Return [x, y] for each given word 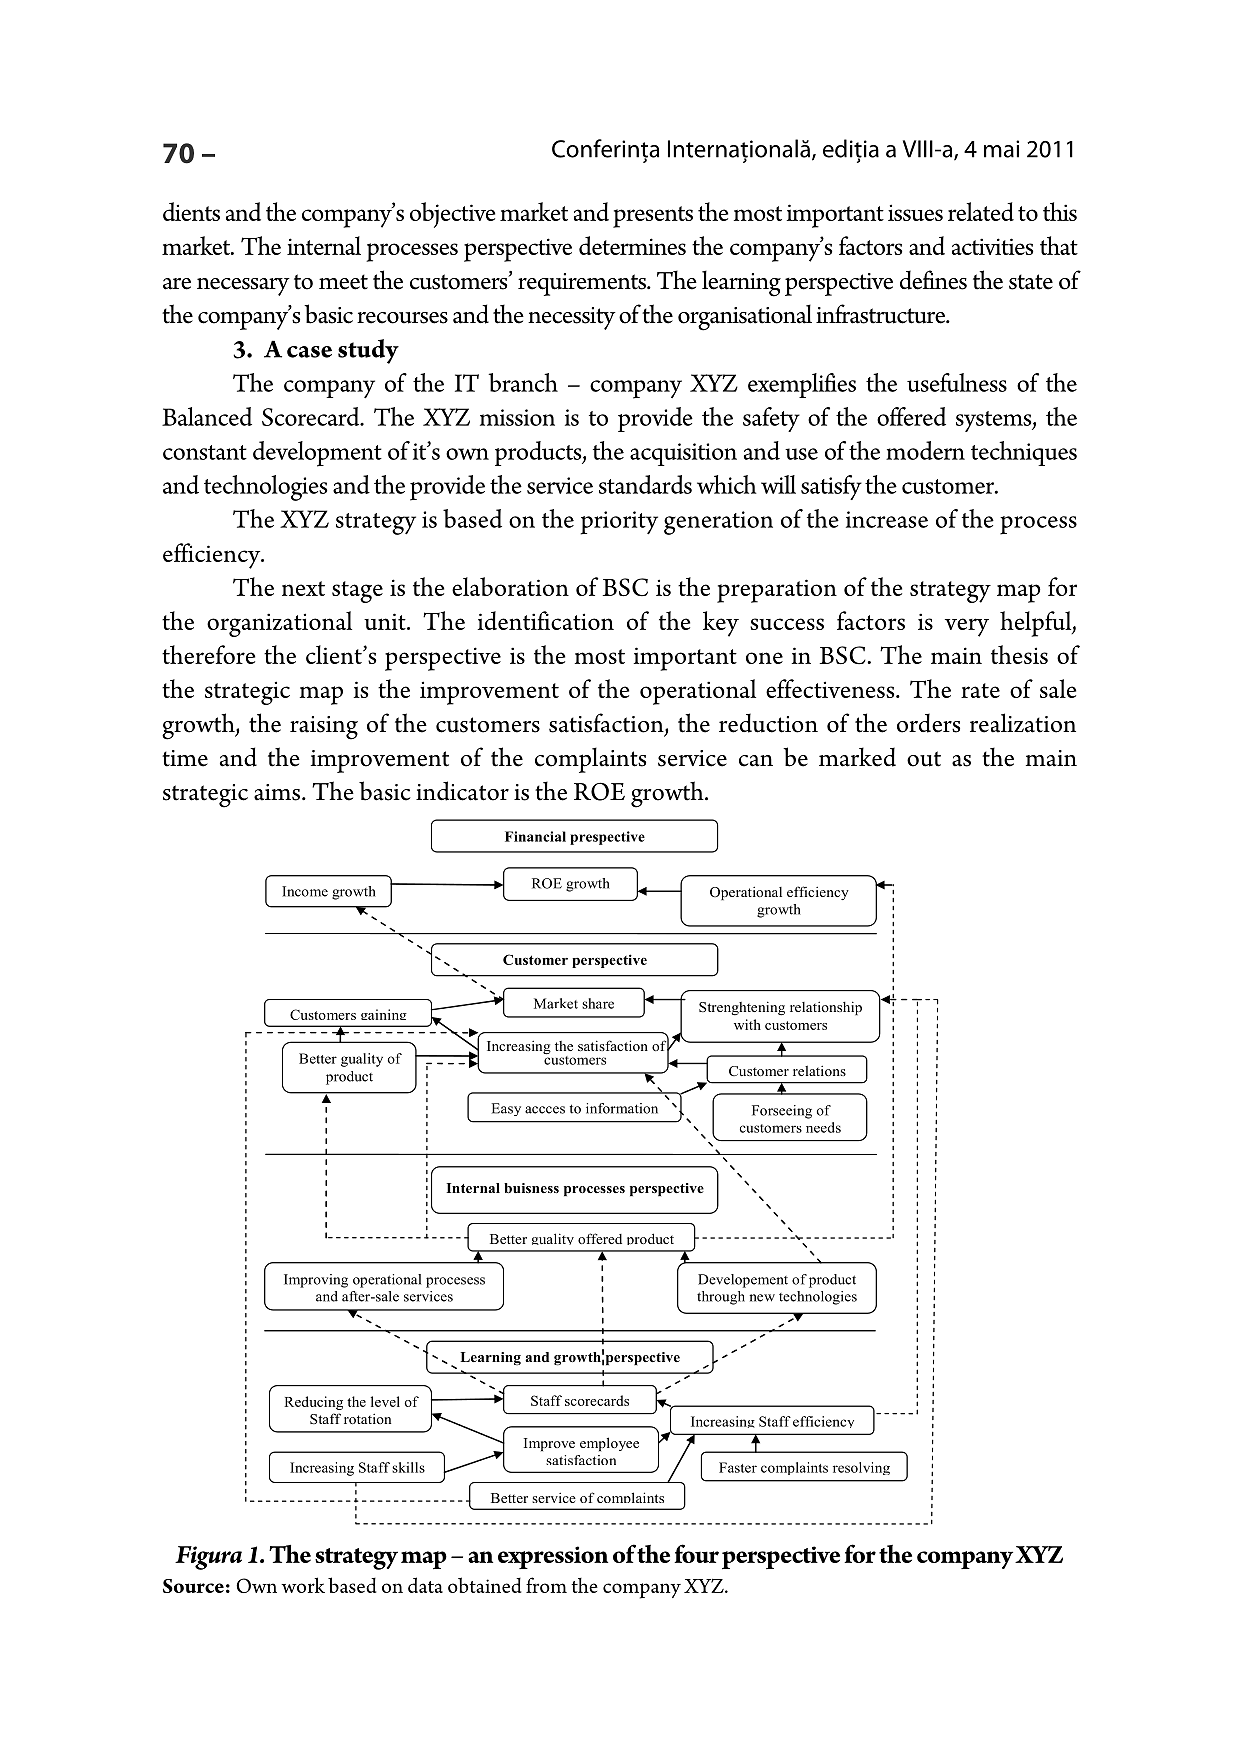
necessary [243, 287]
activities [992, 246]
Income [305, 891]
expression [553, 1557]
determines [632, 245]
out [924, 759]
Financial [535, 836]
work [303, 1585]
